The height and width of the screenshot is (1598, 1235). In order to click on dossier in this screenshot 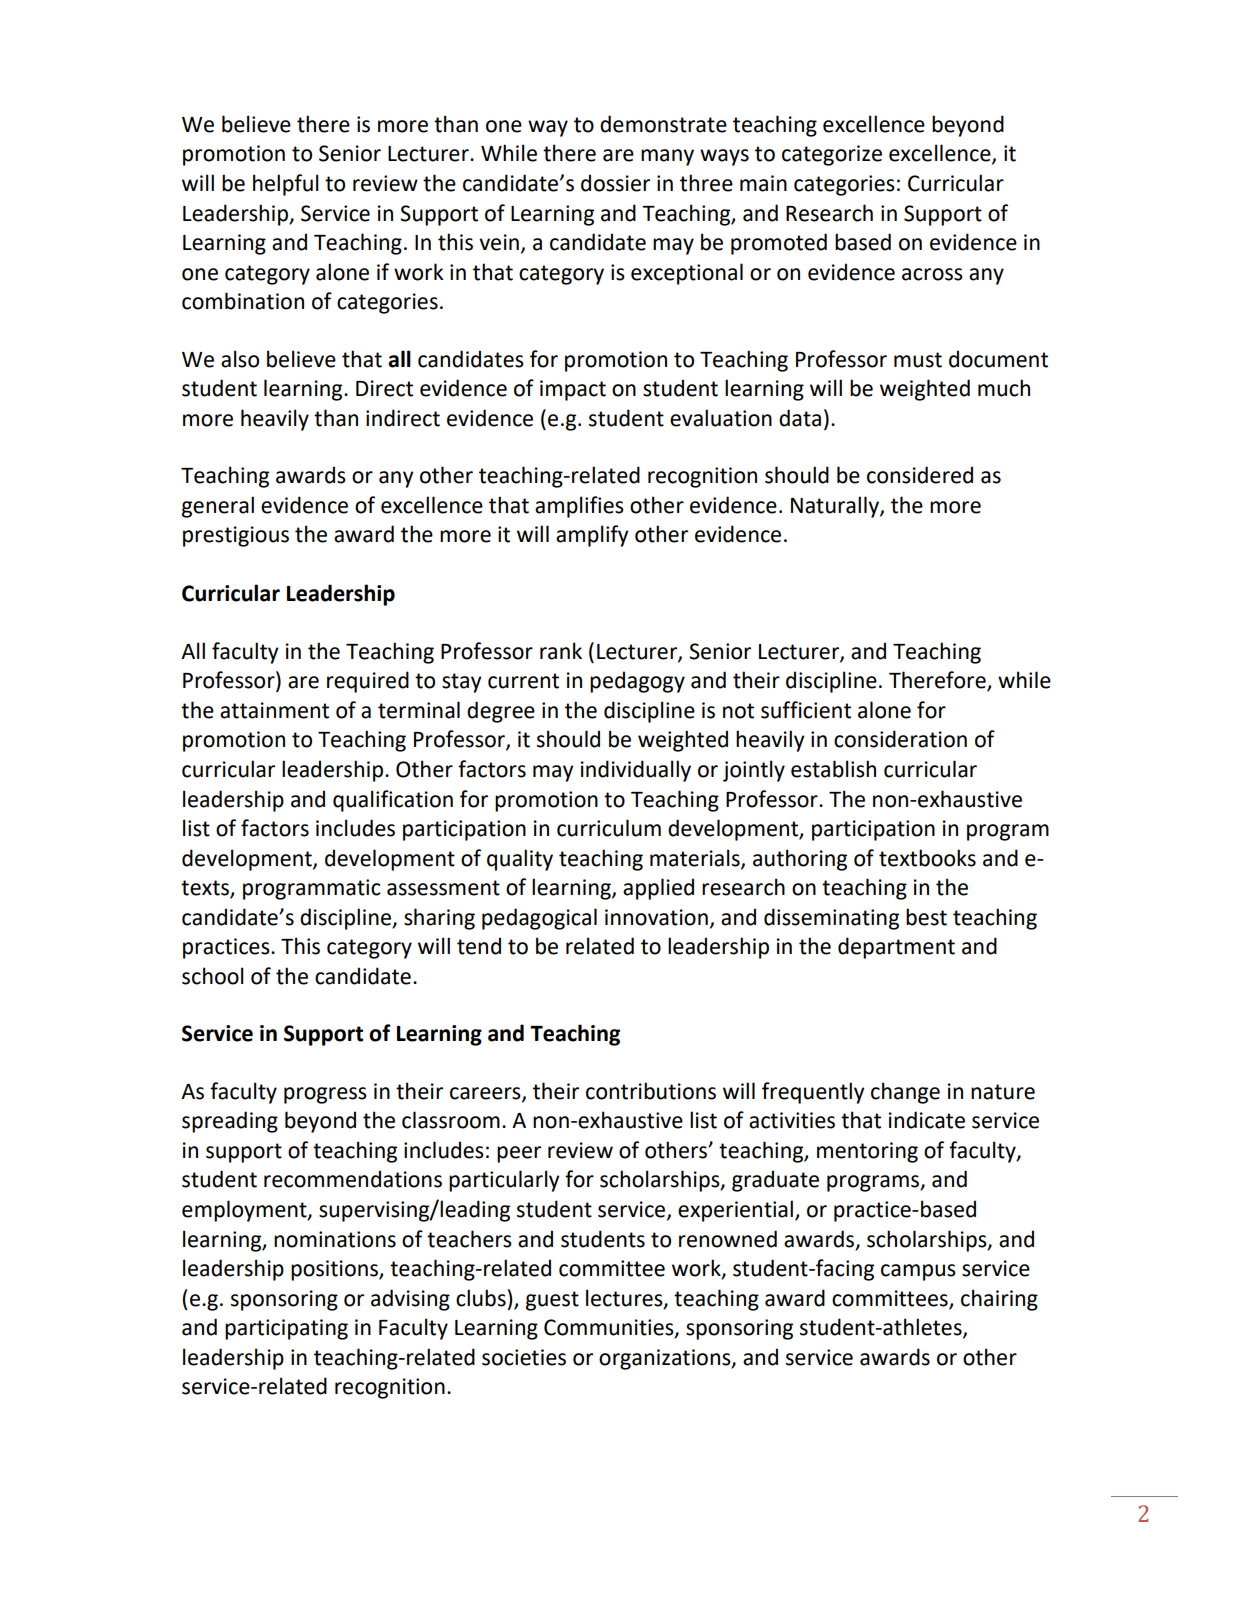, I will do `click(615, 183)`.
